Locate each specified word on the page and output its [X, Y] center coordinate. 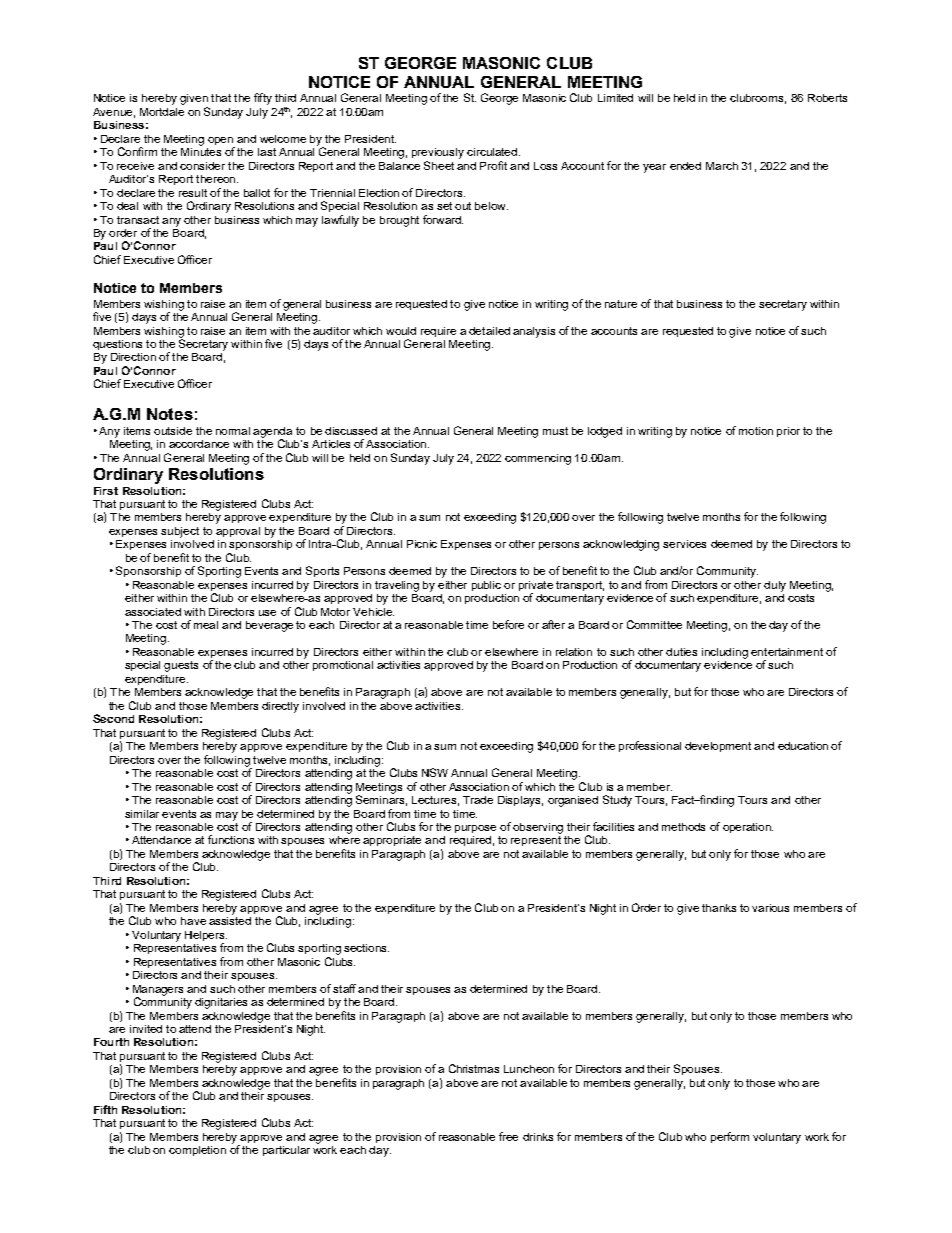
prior [788, 432]
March [722, 166]
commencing [538, 459]
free [508, 1136]
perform [730, 1137]
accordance [199, 444]
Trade [478, 800]
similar [142, 814]
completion [197, 1151]
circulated [492, 152]
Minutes [201, 150]
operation [748, 828]
